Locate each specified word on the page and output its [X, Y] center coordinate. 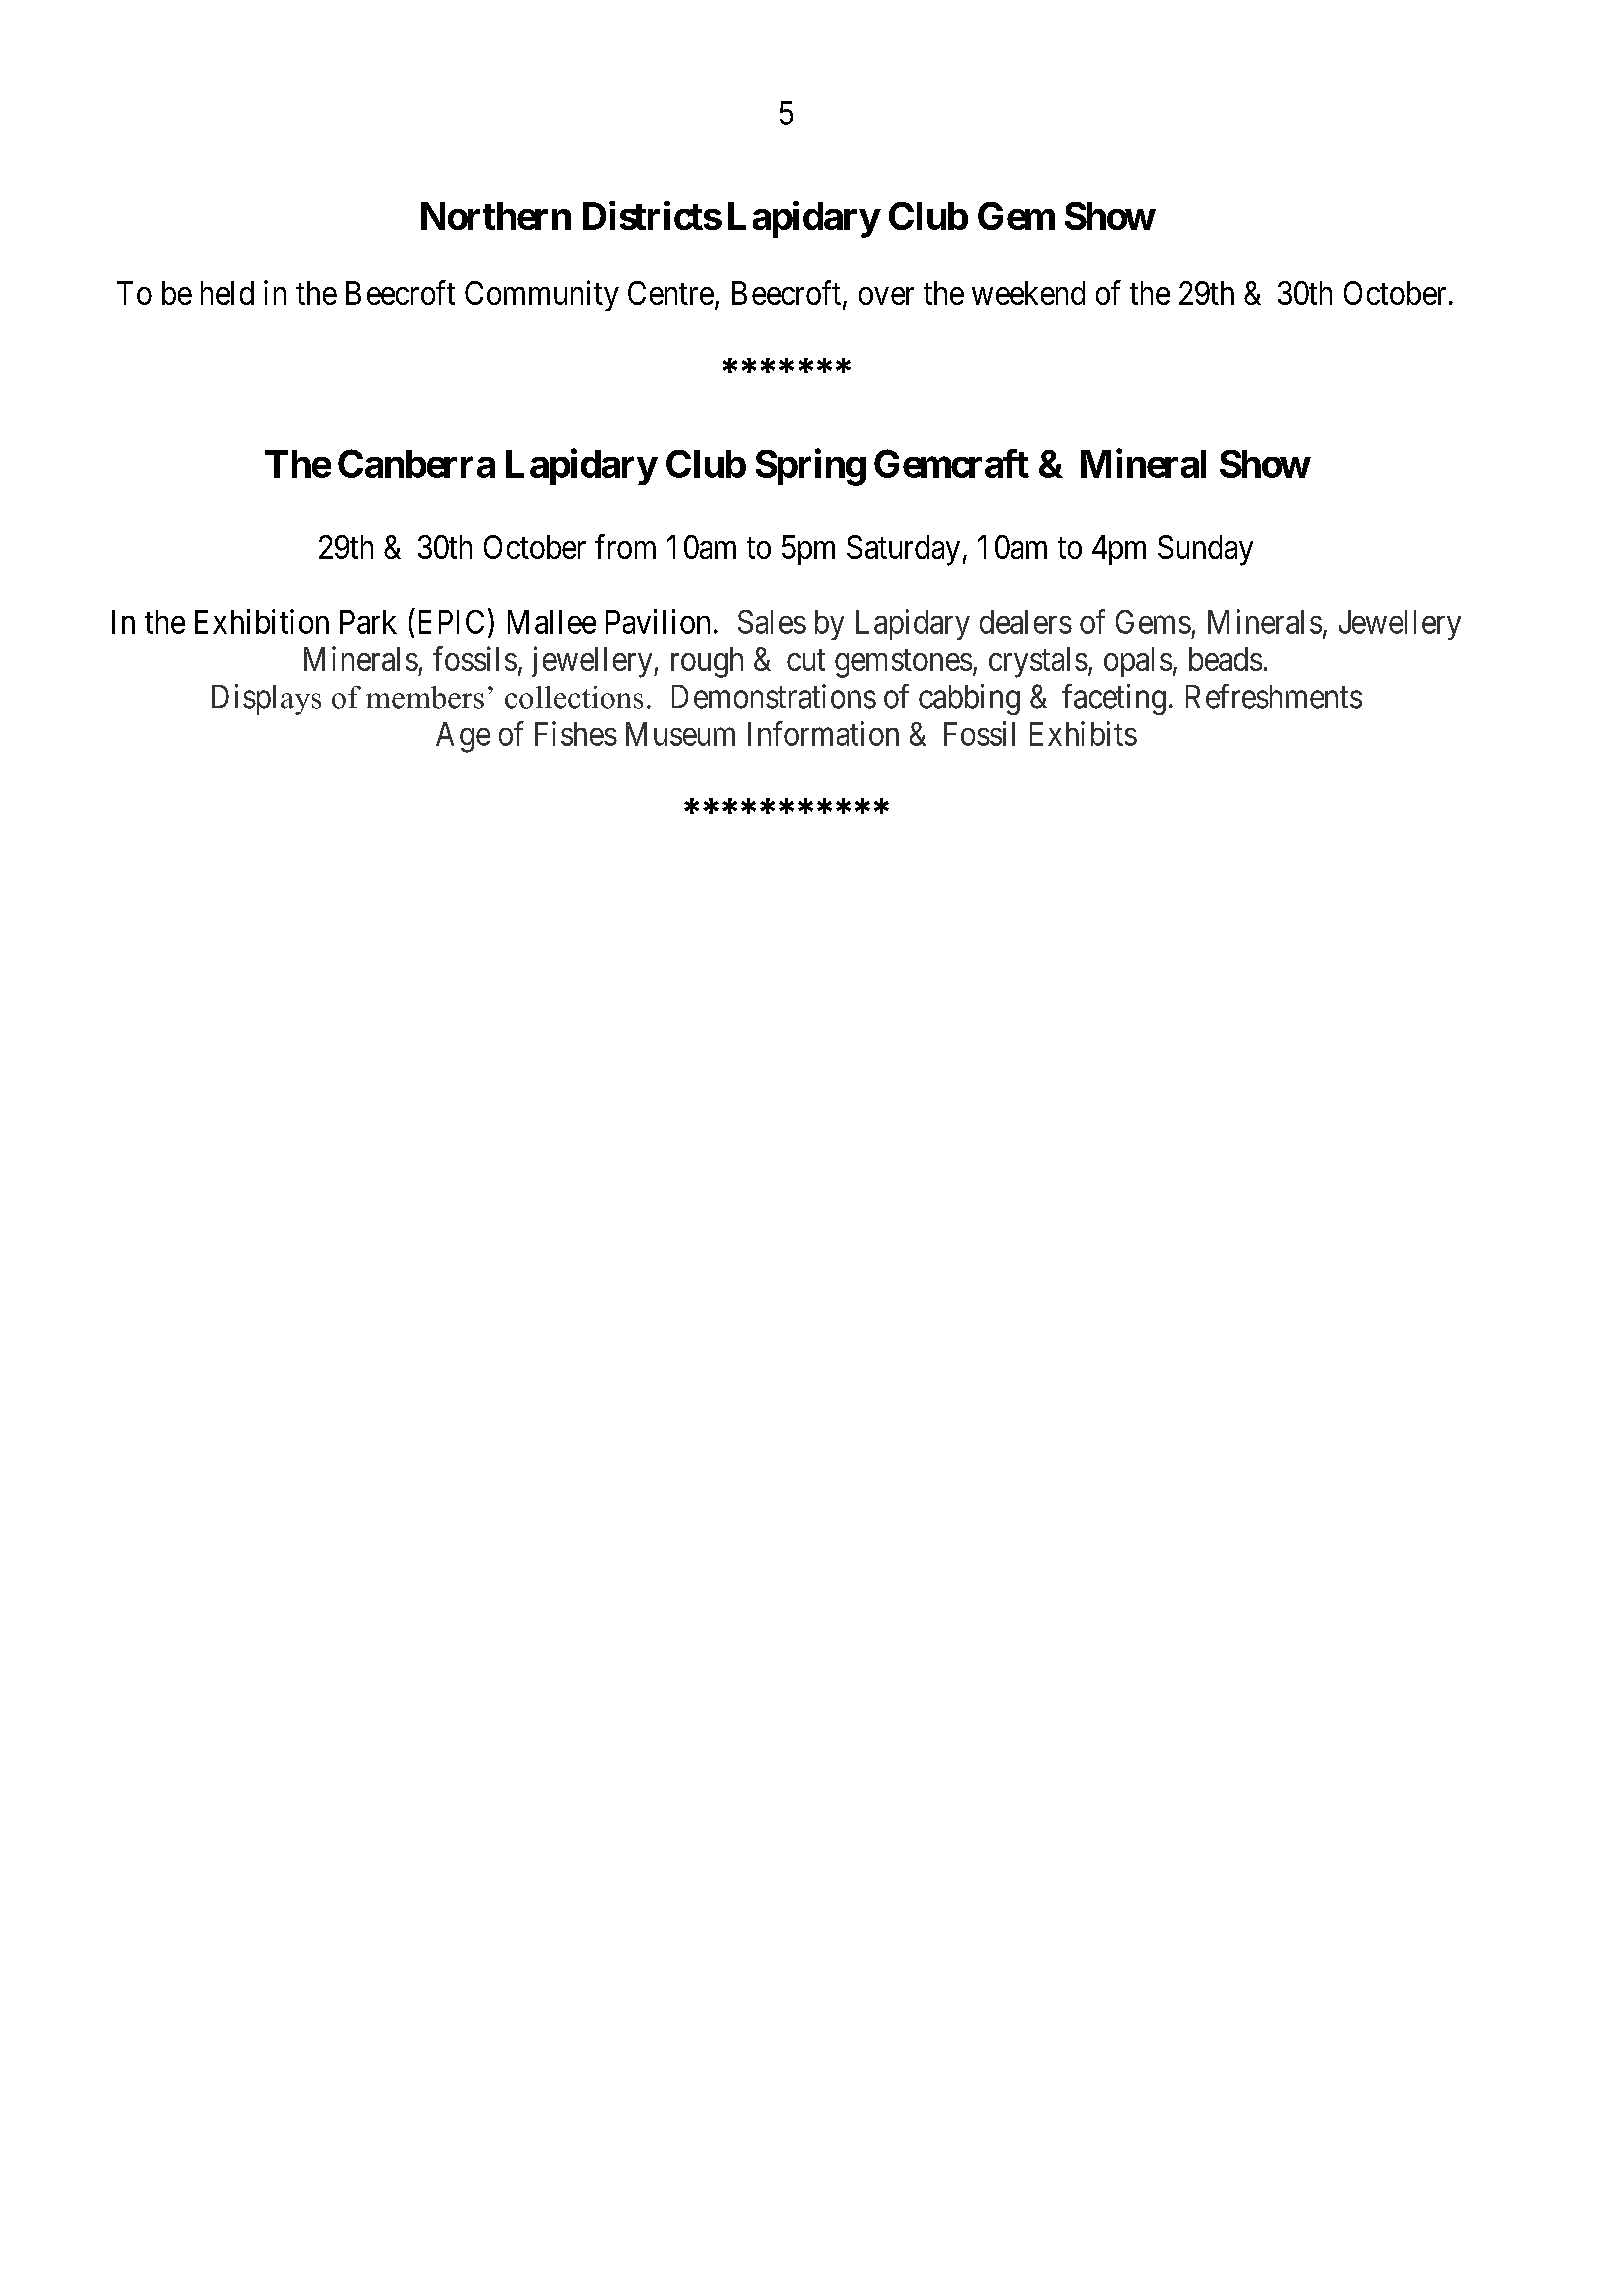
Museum [680, 734]
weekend [1028, 293]
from [625, 546]
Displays [266, 699]
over [886, 296]
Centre [671, 293]
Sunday [1205, 550]
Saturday [903, 550]
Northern [496, 216]
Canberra [416, 463]
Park [368, 622]
